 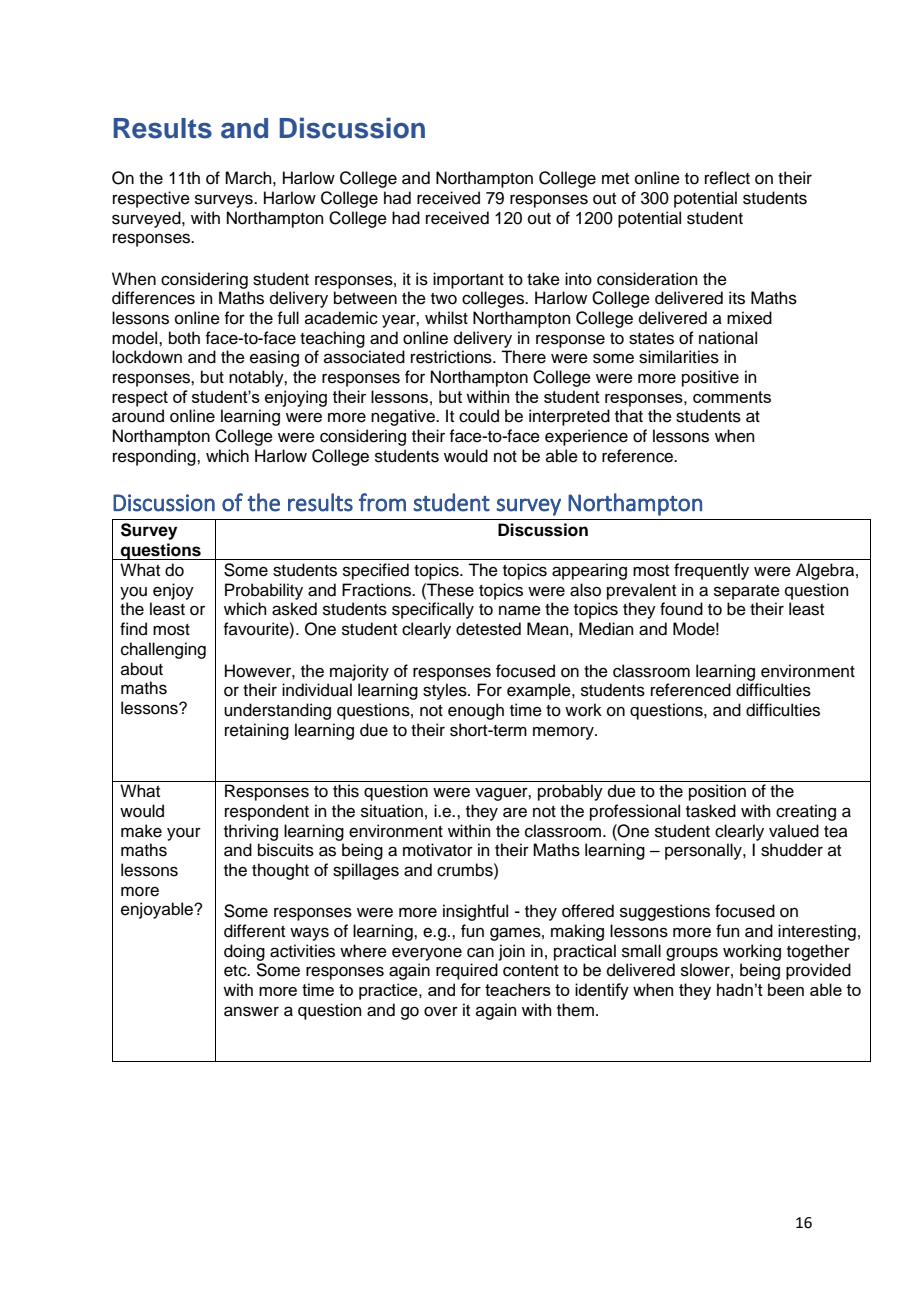 I want to click on reflect, so click(x=727, y=178).
